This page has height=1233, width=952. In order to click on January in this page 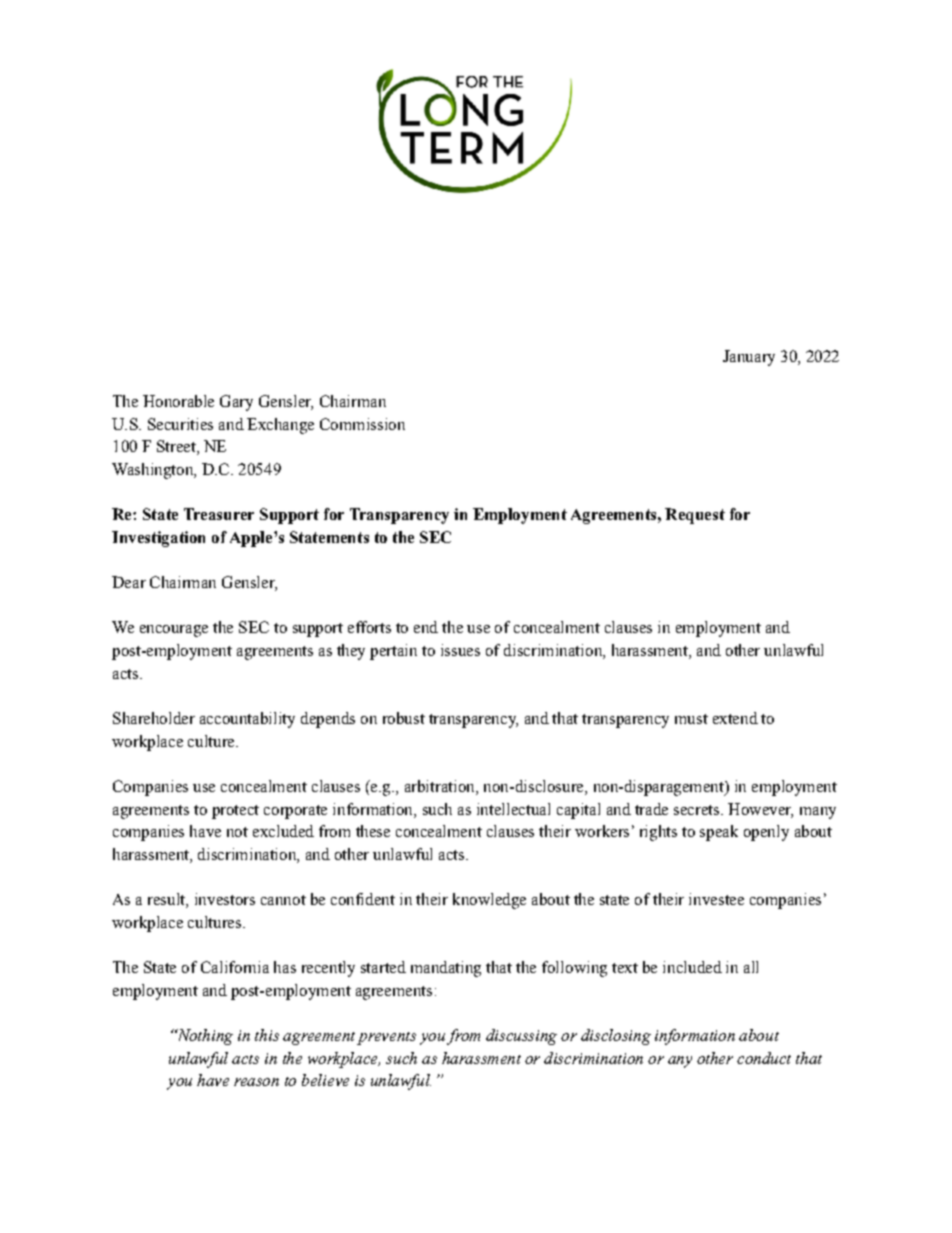, I will do `click(749, 358)`.
